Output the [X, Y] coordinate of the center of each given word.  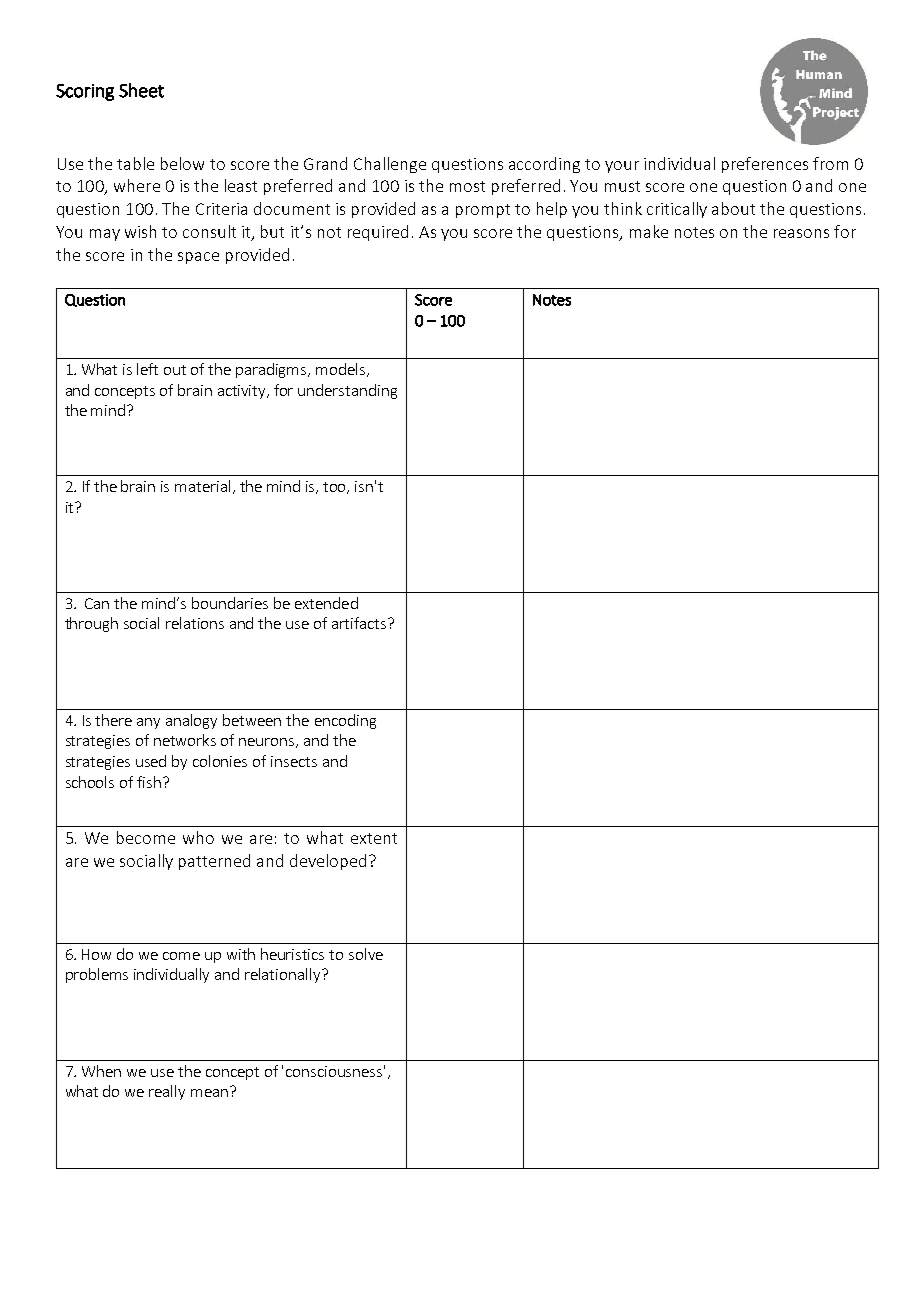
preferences [765, 165]
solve [366, 954]
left [147, 369]
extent [374, 838]
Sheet [141, 90]
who [198, 837]
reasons [801, 233]
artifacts [360, 623]
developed [328, 862]
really [167, 1092]
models [340, 369]
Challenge [390, 165]
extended [326, 603]
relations [195, 623]
